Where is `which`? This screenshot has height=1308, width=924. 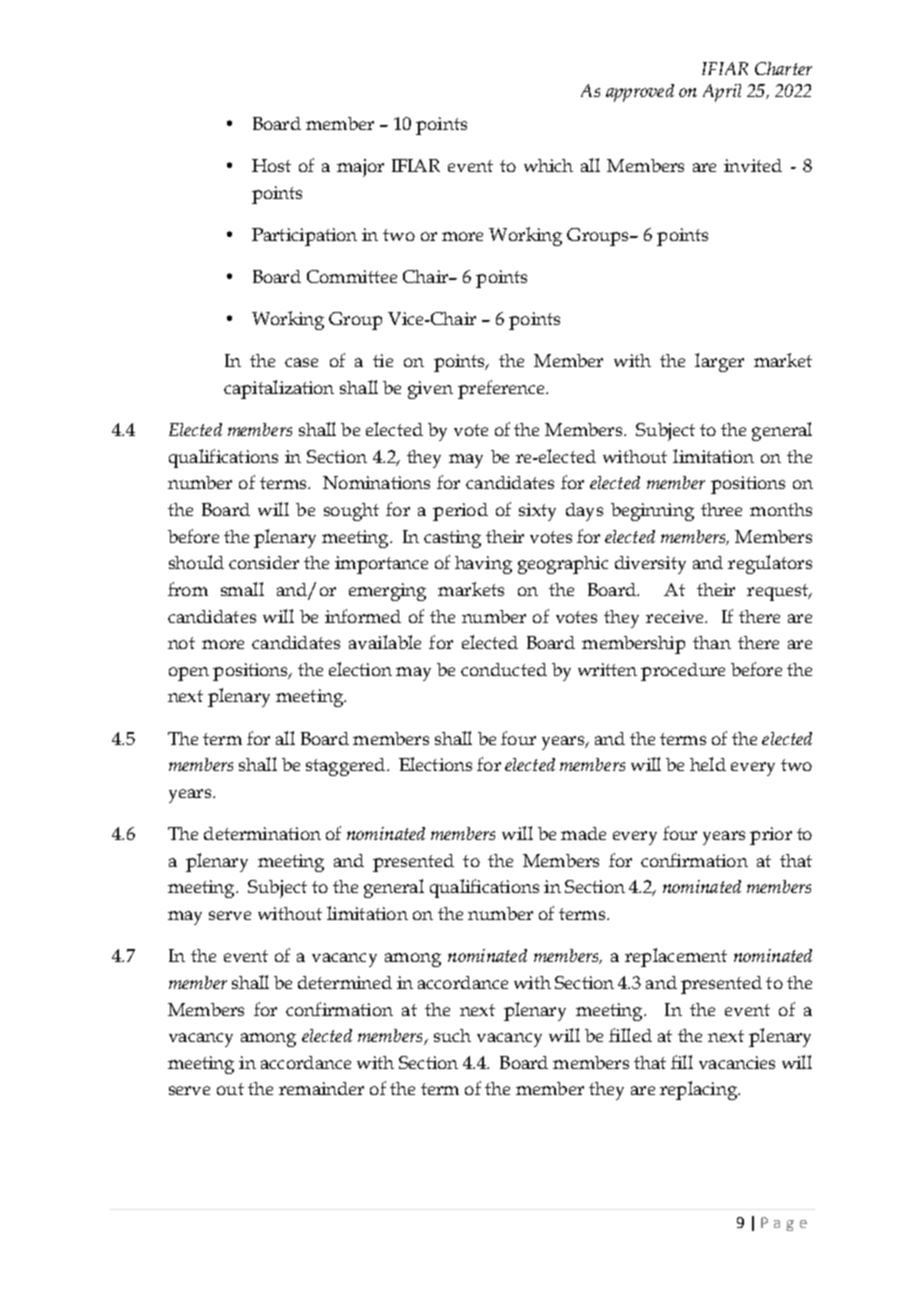
which is located at coordinates (548, 165).
